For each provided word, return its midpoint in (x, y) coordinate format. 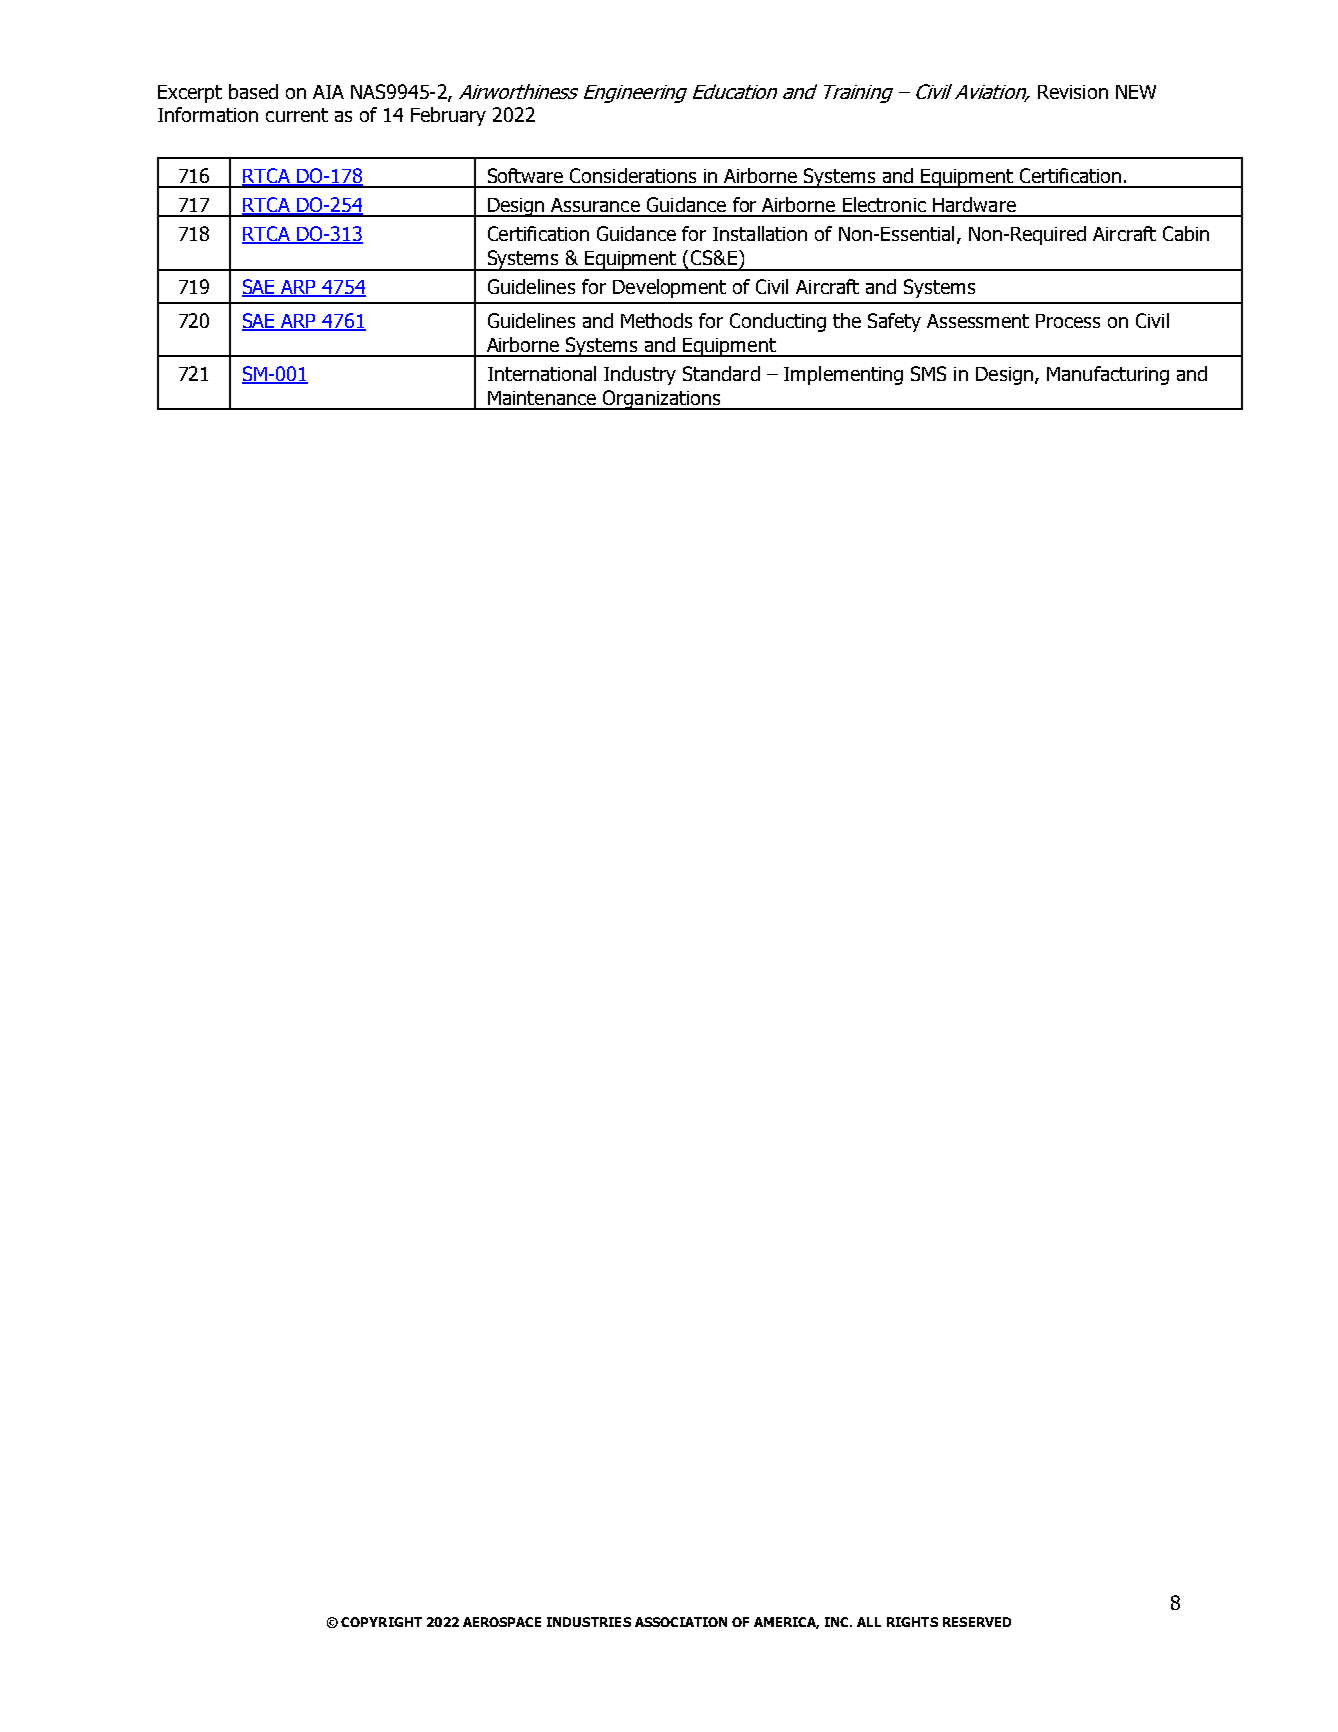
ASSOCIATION (681, 1622)
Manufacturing (1108, 375)
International (542, 373)
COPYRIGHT (381, 1622)
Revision (1073, 92)
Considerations (633, 175)
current (297, 115)
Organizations (662, 400)
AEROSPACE (502, 1622)
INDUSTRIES (589, 1622)
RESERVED (977, 1622)
